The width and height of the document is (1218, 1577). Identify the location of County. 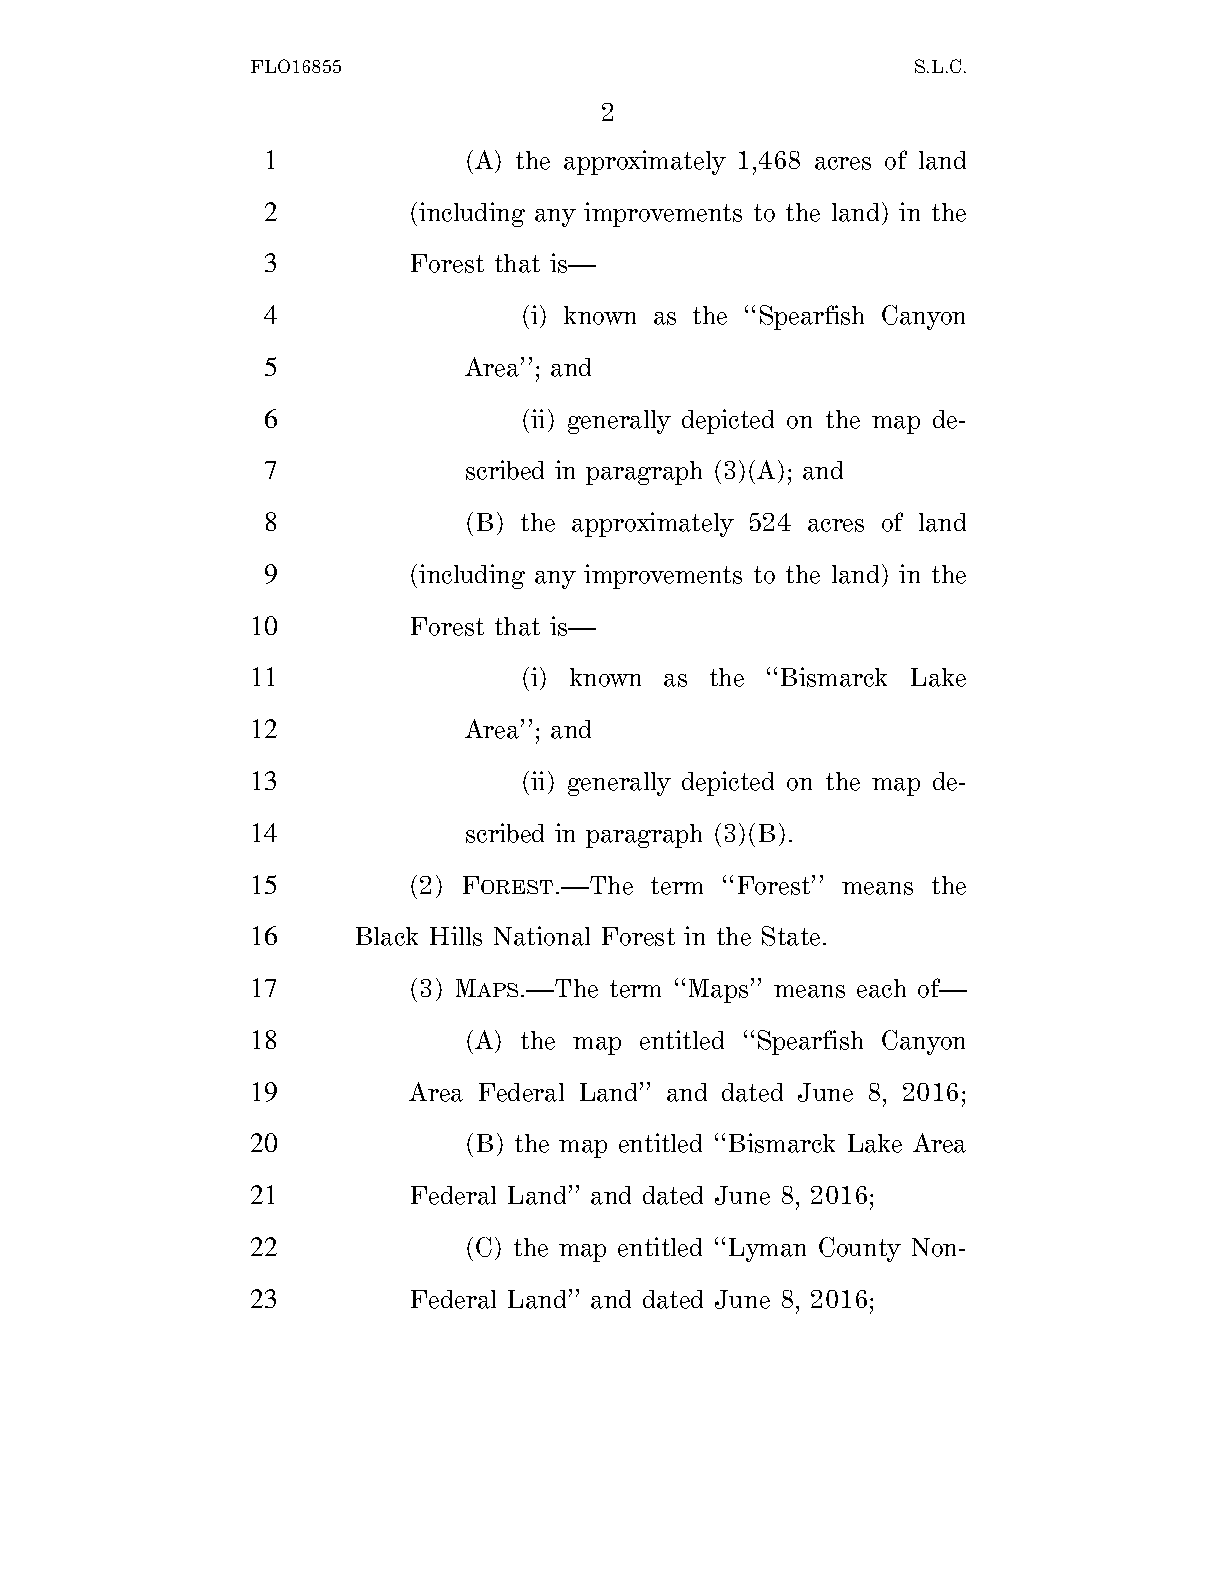
(860, 1249).
